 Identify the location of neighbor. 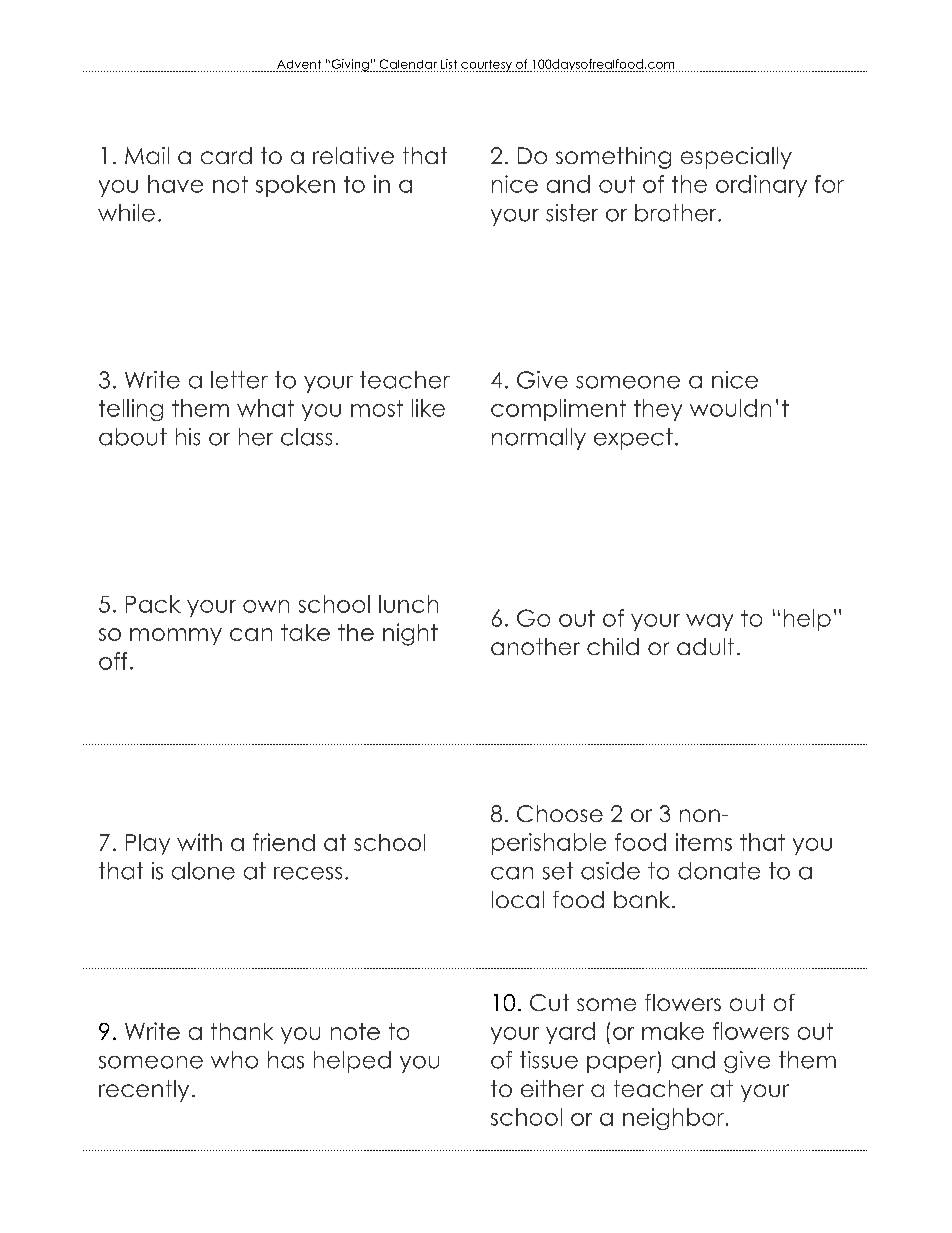
(673, 1119).
